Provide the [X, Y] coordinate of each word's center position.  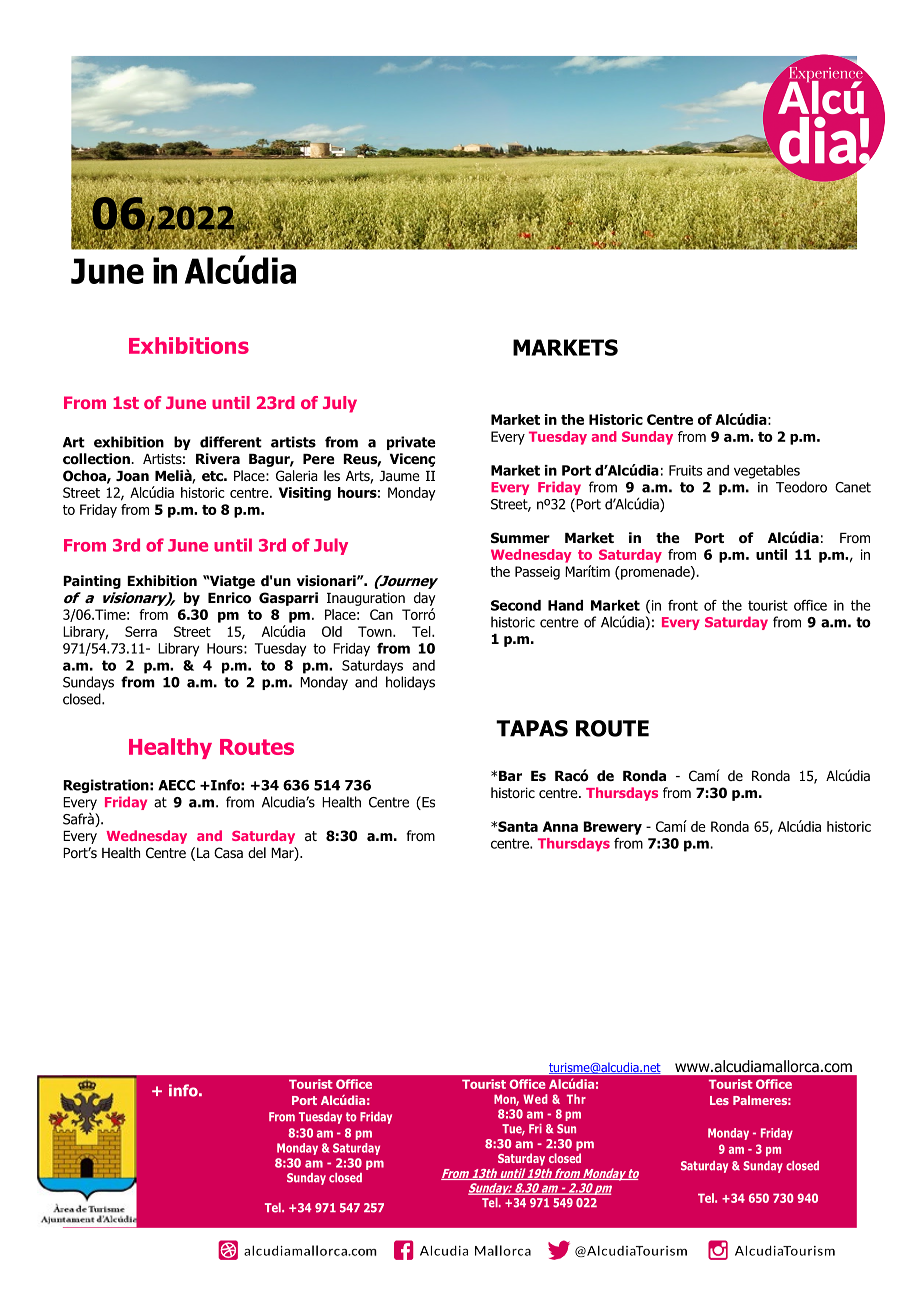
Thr [576, 1099]
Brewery [612, 828]
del [257, 852]
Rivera [218, 458]
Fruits [685, 470]
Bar [510, 776]
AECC [176, 785]
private [411, 443]
